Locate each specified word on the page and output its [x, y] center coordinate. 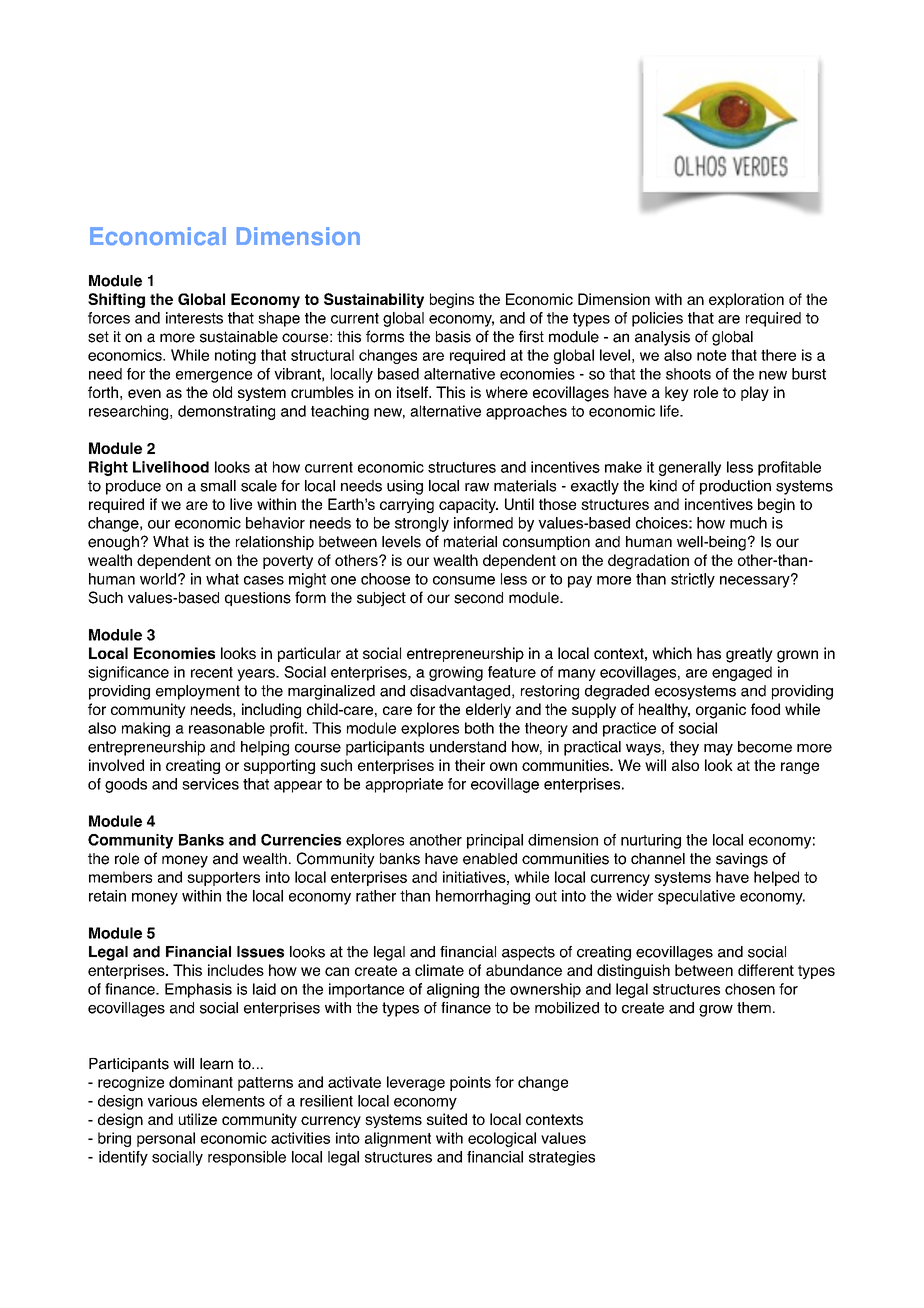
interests [194, 318]
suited [447, 1119]
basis [453, 337]
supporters [223, 879]
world [158, 579]
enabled [490, 859]
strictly [693, 580]
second [478, 598]
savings [742, 860]
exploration [746, 300]
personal [166, 1139]
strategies [562, 1158]
